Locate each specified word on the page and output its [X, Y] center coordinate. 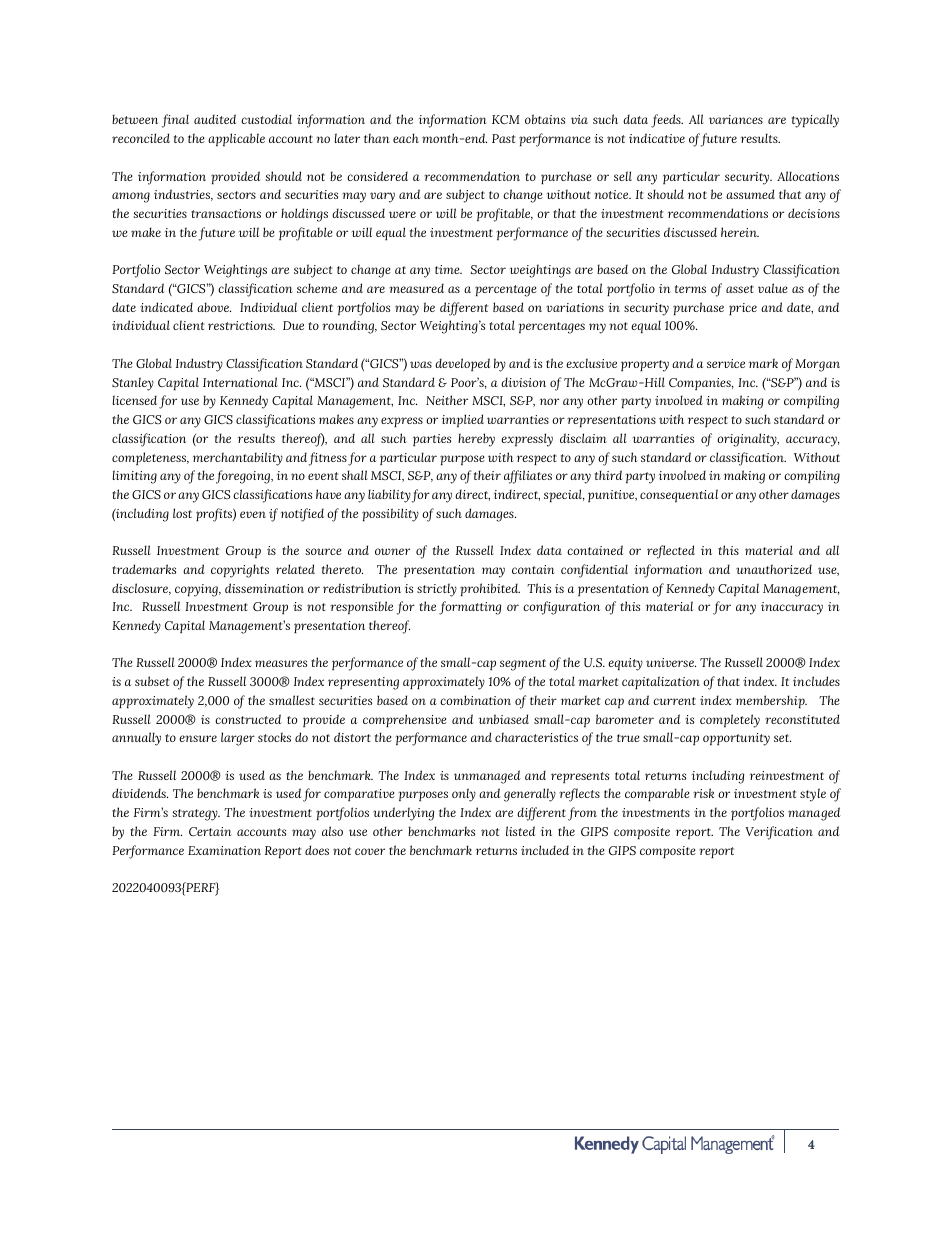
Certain [210, 831]
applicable [236, 139]
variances [736, 119]
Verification [779, 833]
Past [504, 138]
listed [521, 831]
